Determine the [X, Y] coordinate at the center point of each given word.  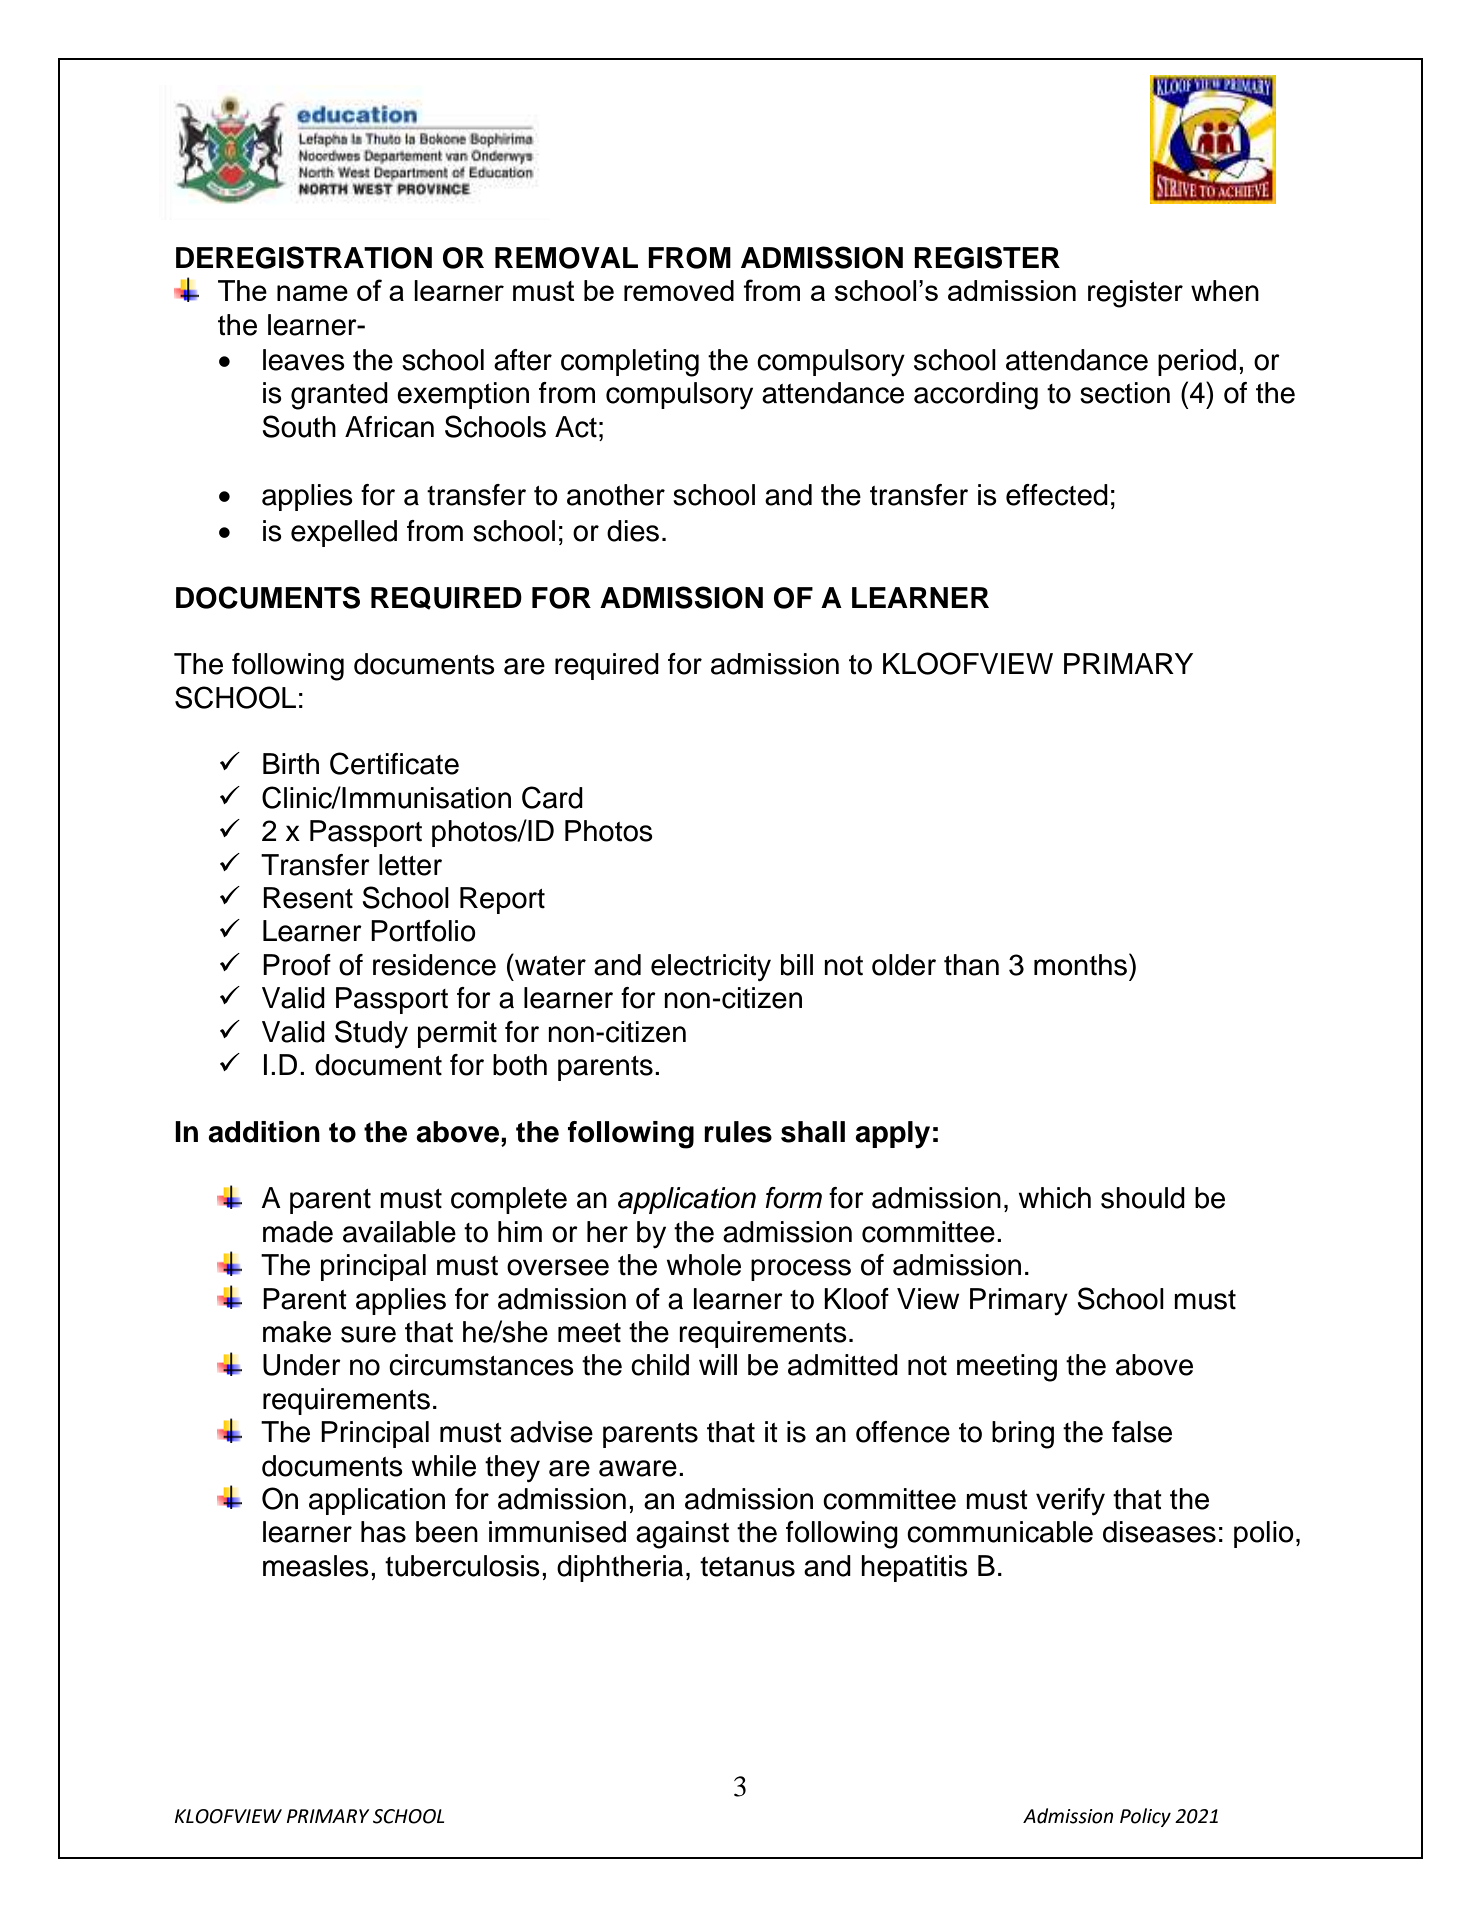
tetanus [747, 1567]
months [1082, 964]
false [1142, 1432]
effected [1057, 495]
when [1225, 291]
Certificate [394, 763]
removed [679, 290]
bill [797, 965]
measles [316, 1566]
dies [633, 531]
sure [368, 1334]
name [312, 293]
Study [371, 1034]
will [718, 1364]
